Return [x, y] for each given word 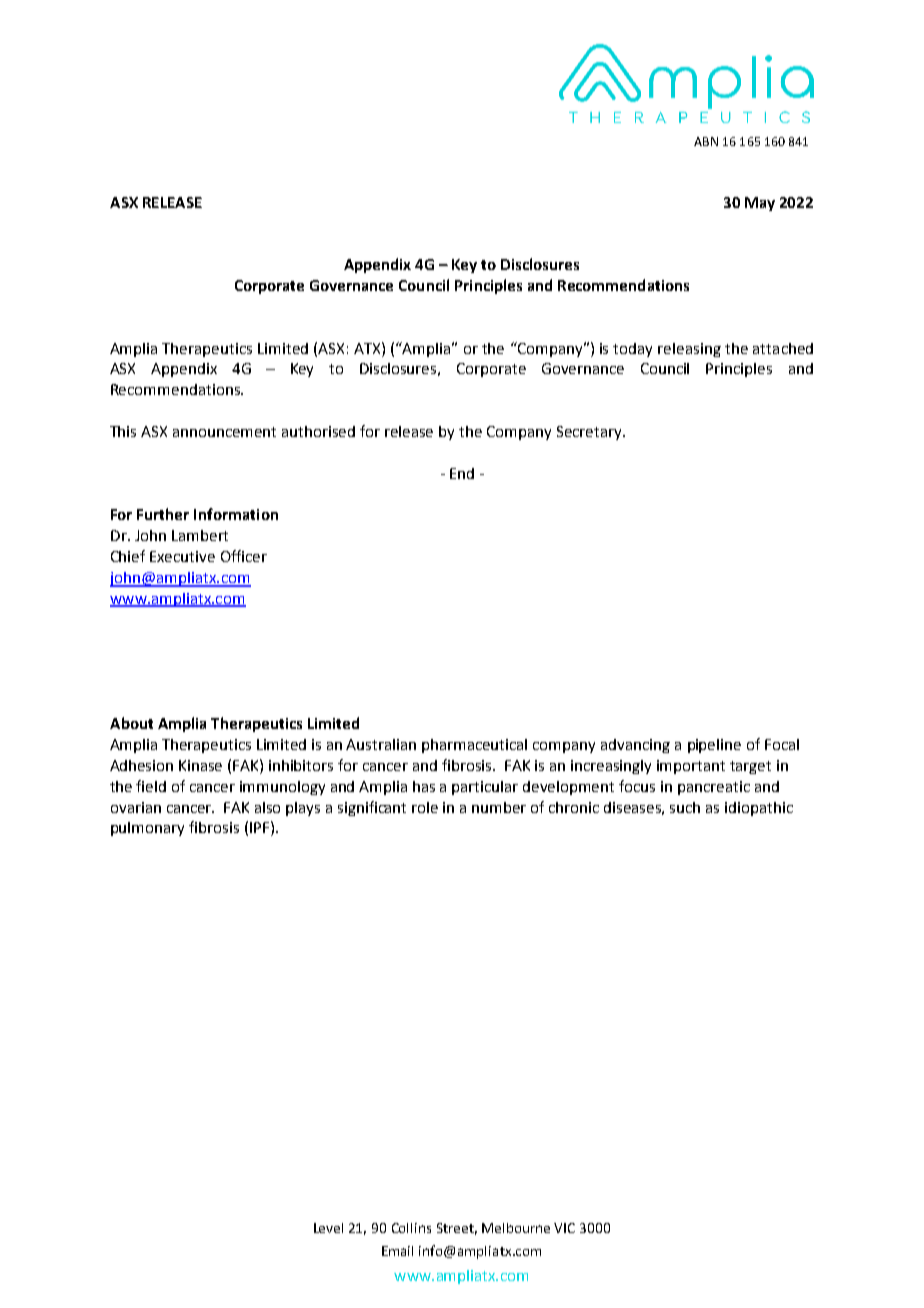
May [760, 204]
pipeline [714, 746]
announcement [224, 432]
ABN [706, 141]
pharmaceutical [474, 746]
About [131, 723]
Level [328, 1228]
